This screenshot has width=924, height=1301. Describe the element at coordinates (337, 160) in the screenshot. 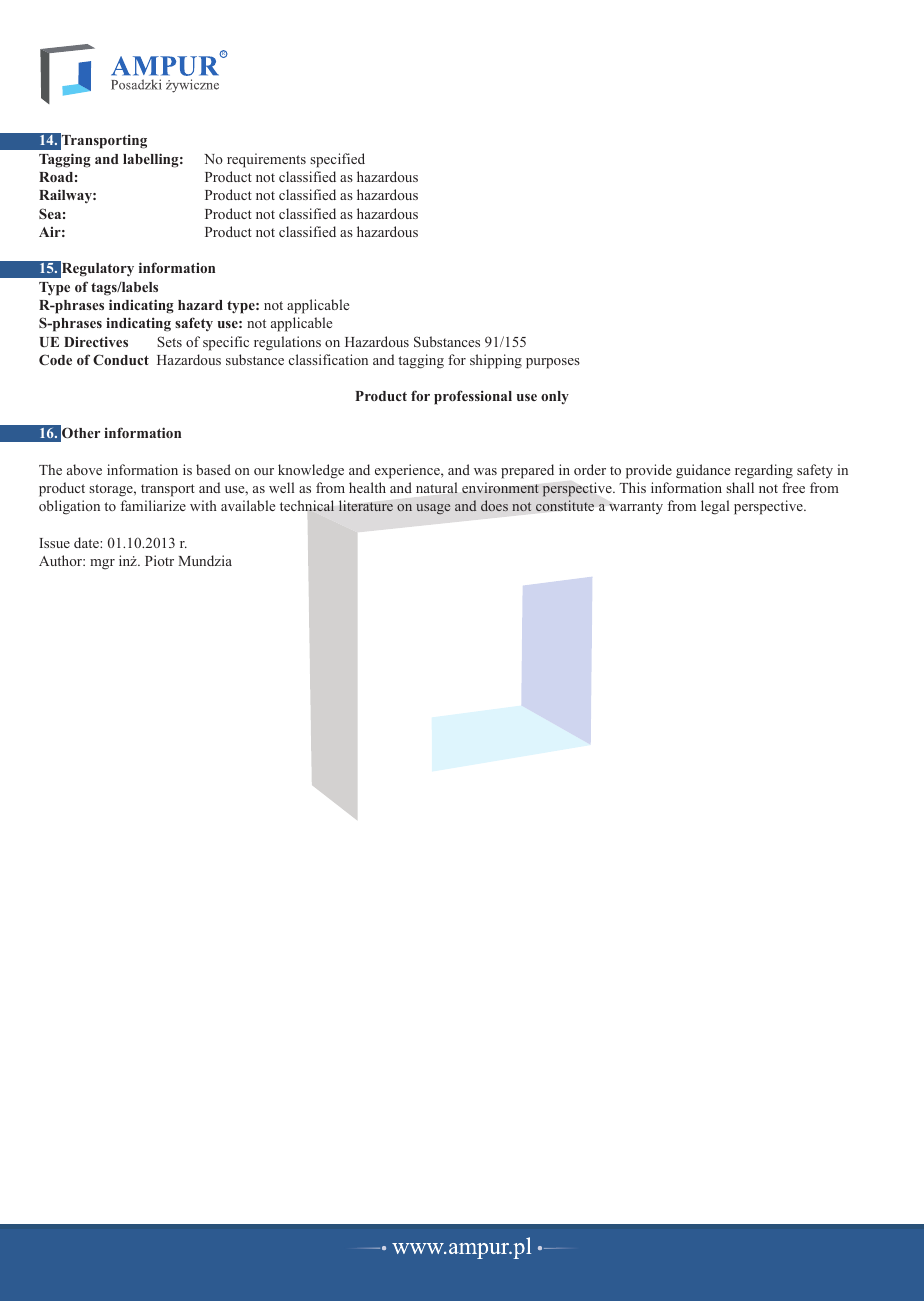

I see `specified` at that location.
